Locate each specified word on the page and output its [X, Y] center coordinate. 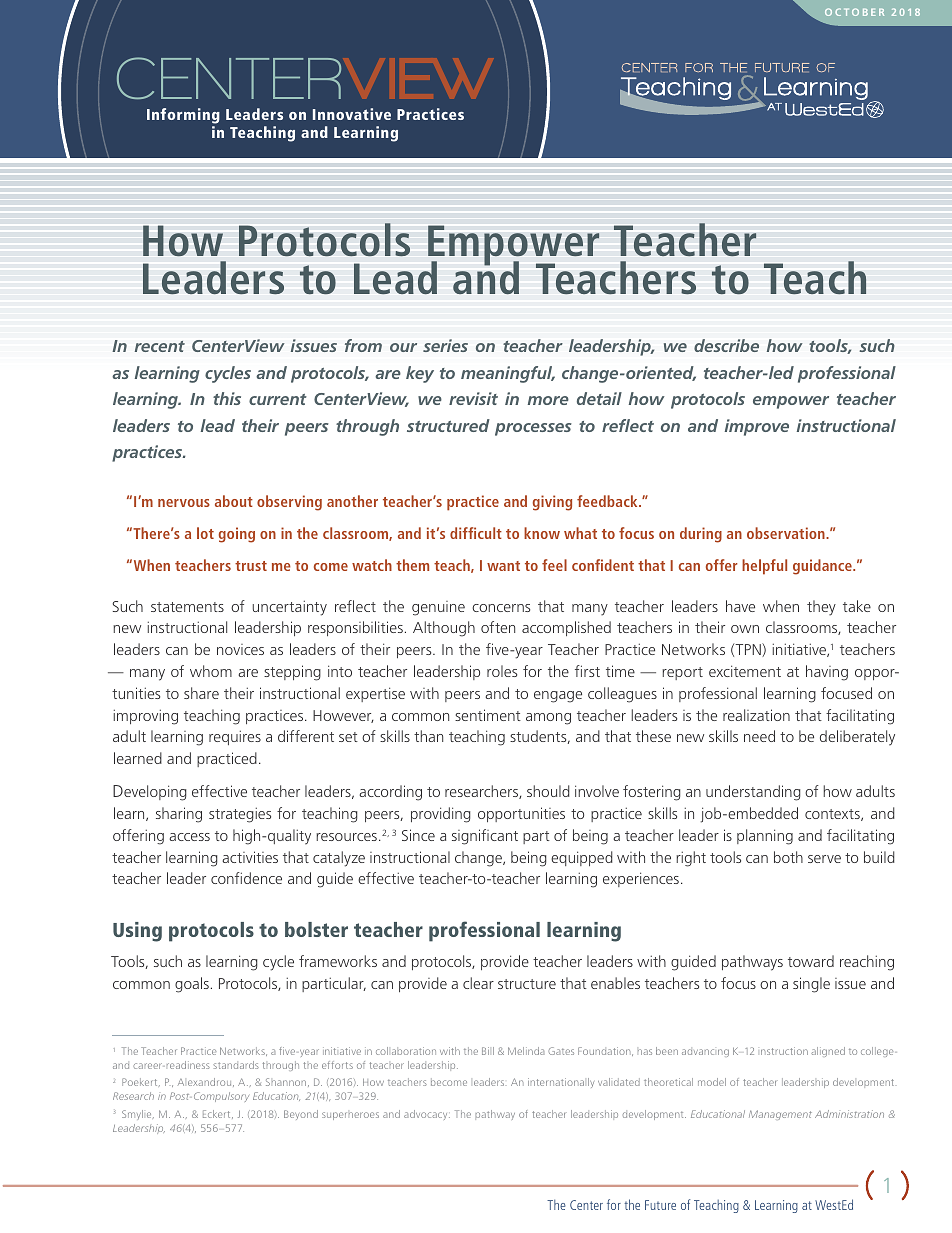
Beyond [301, 1115]
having [827, 673]
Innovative [352, 114]
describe [726, 345]
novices [240, 649]
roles [502, 671]
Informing [183, 116]
